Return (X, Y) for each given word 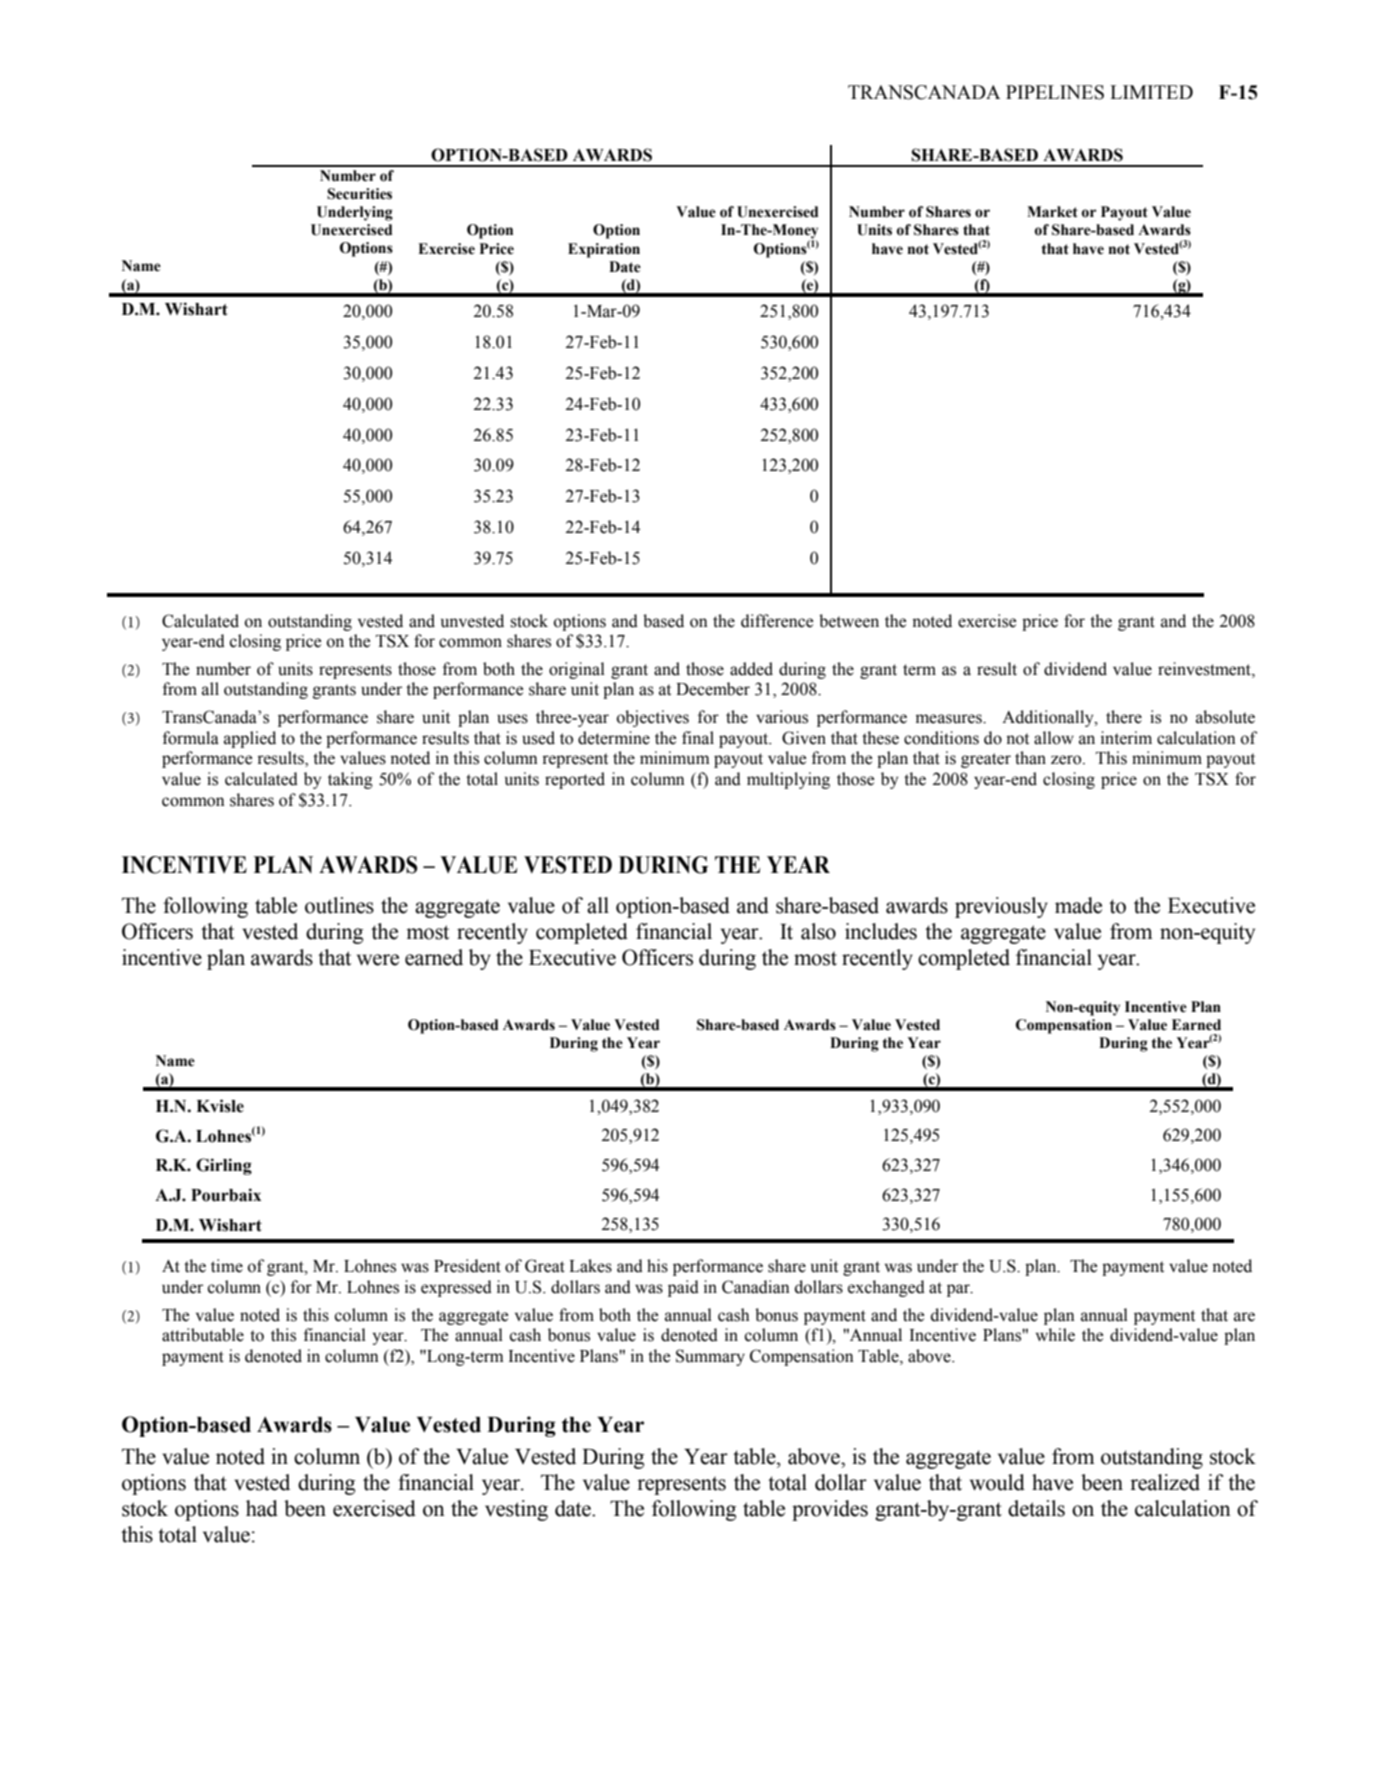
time (227, 1266)
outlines (339, 905)
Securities (359, 194)
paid (683, 1288)
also (818, 931)
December (713, 689)
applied (250, 739)
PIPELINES (1055, 92)
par (959, 1290)
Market (1052, 212)
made (1078, 905)
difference (777, 621)
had (262, 1508)
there (1124, 717)
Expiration (604, 250)
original (577, 670)
